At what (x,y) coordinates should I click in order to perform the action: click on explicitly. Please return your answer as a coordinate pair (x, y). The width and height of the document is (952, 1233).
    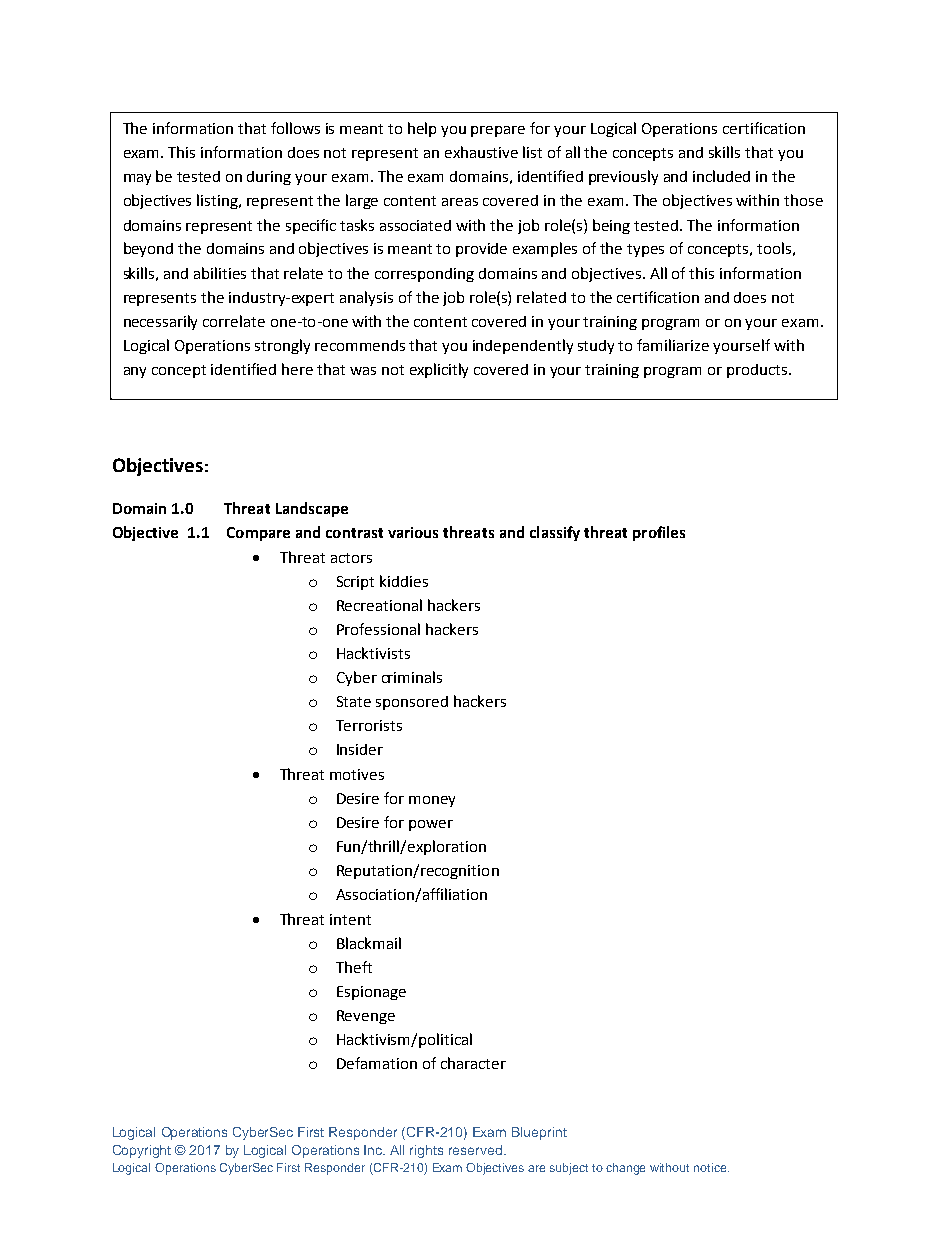
    Looking at the image, I should click on (439, 370).
